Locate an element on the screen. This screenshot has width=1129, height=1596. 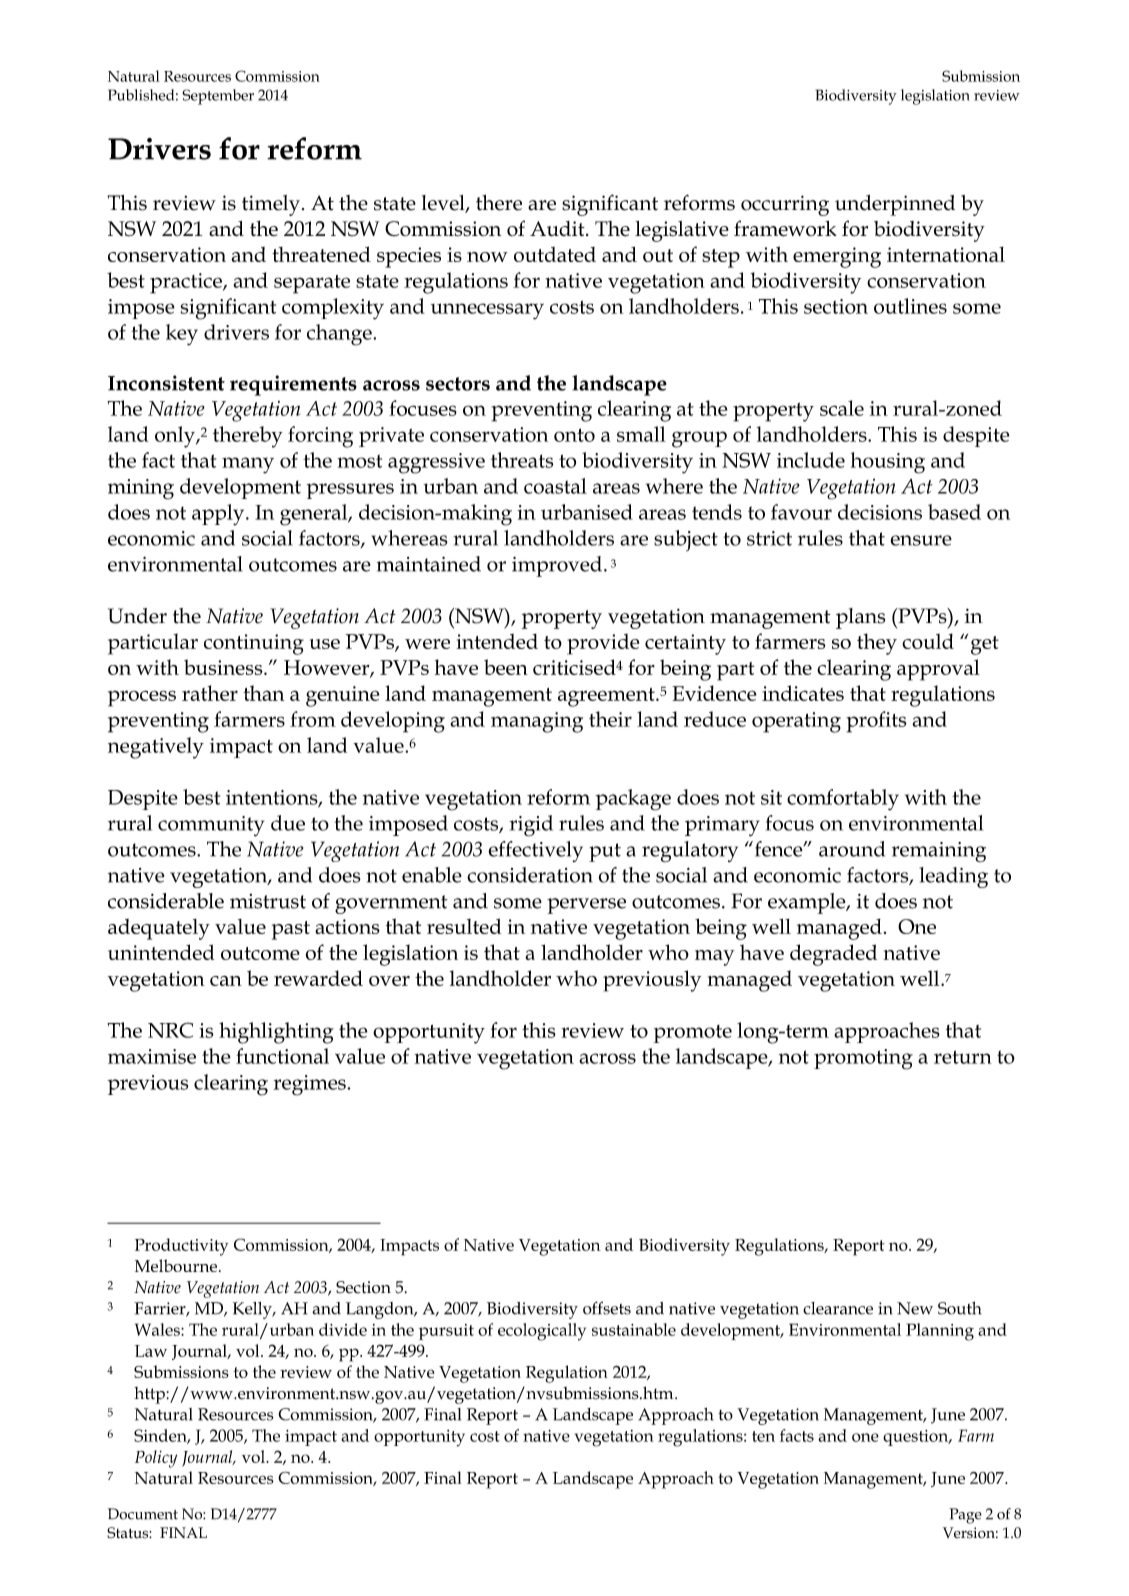
comfortably is located at coordinates (843, 800).
